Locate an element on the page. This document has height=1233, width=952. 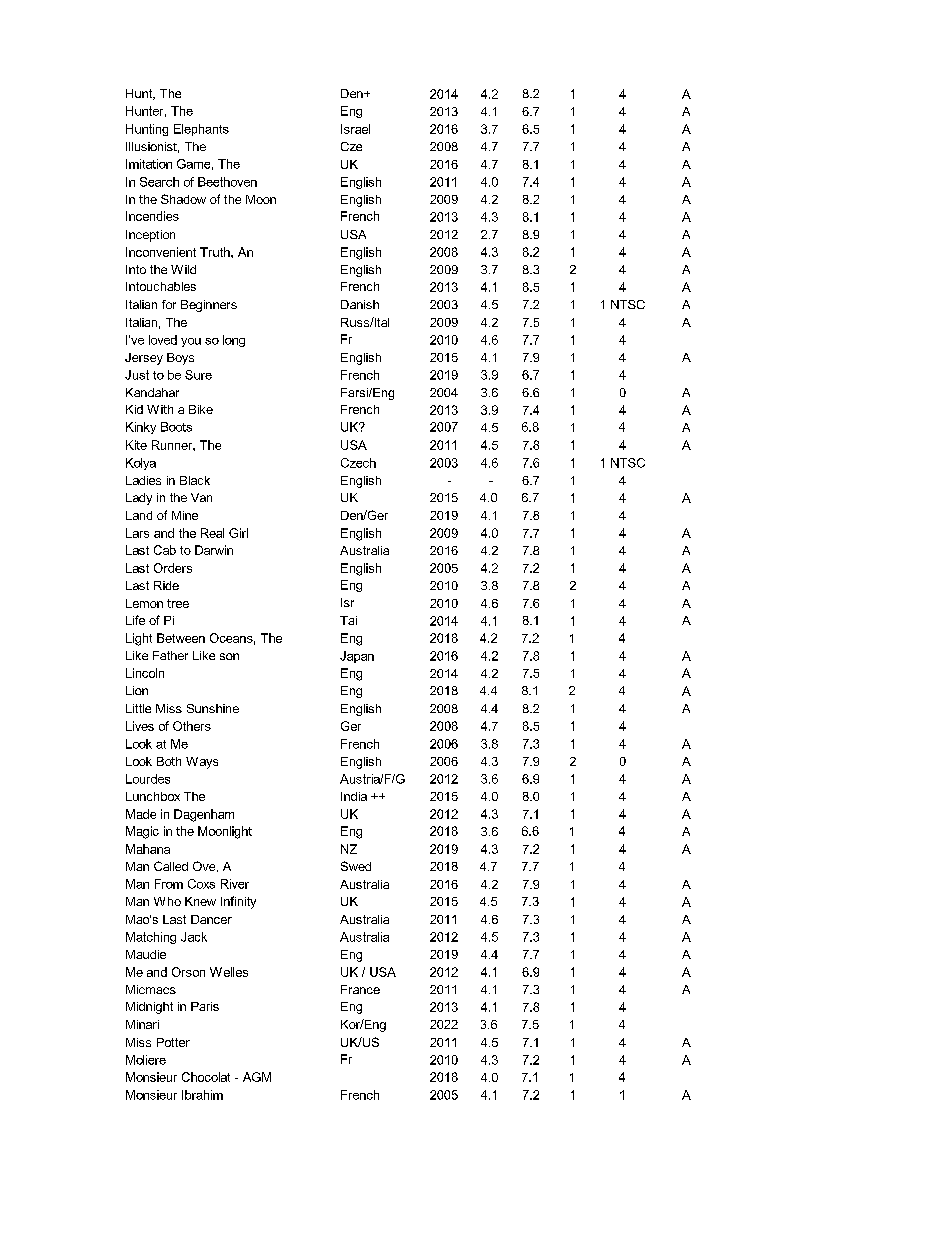
Search is located at coordinates (159, 182).
